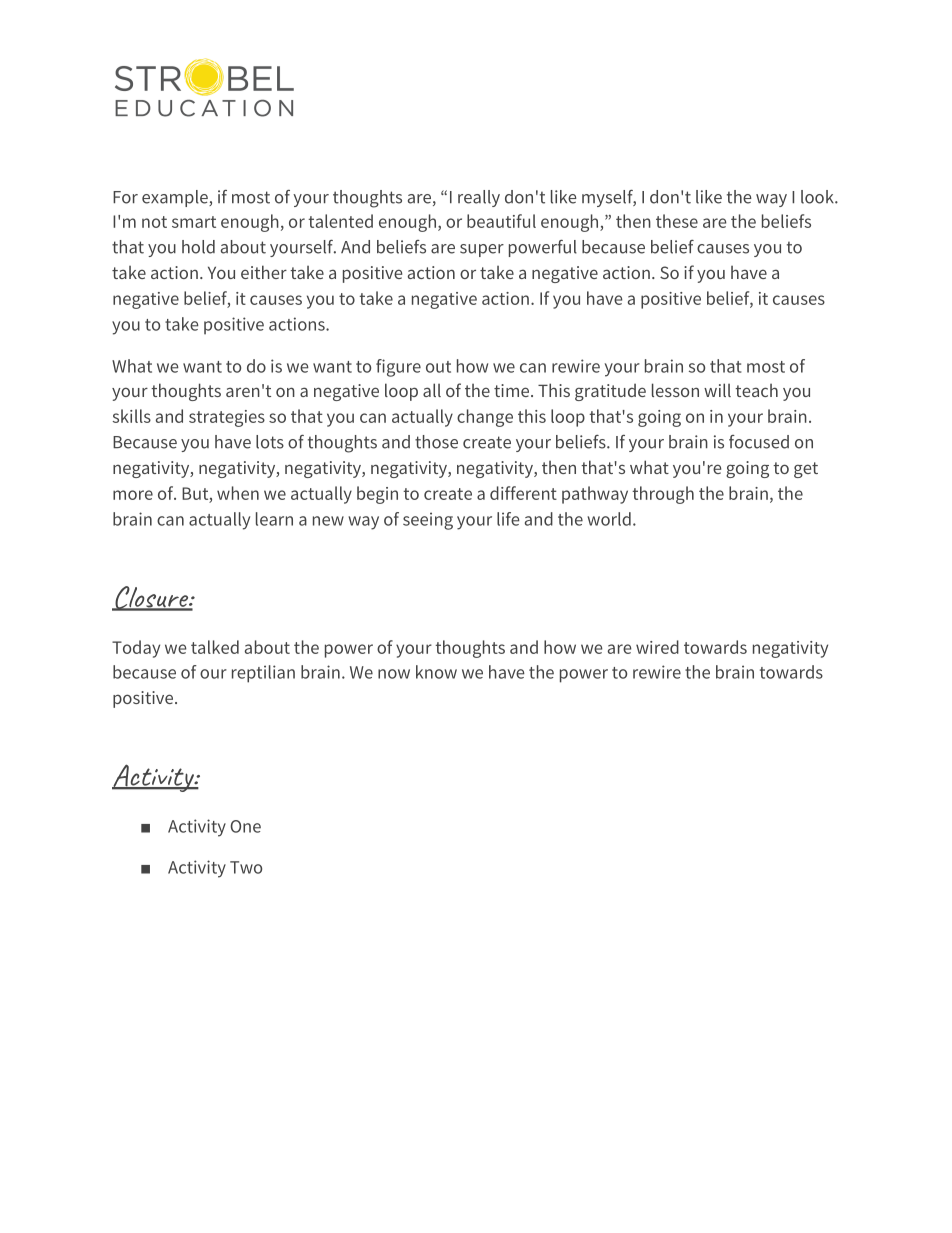 This screenshot has height=1233, width=952. Describe the element at coordinates (511, 390) in the screenshot. I see `time` at that location.
